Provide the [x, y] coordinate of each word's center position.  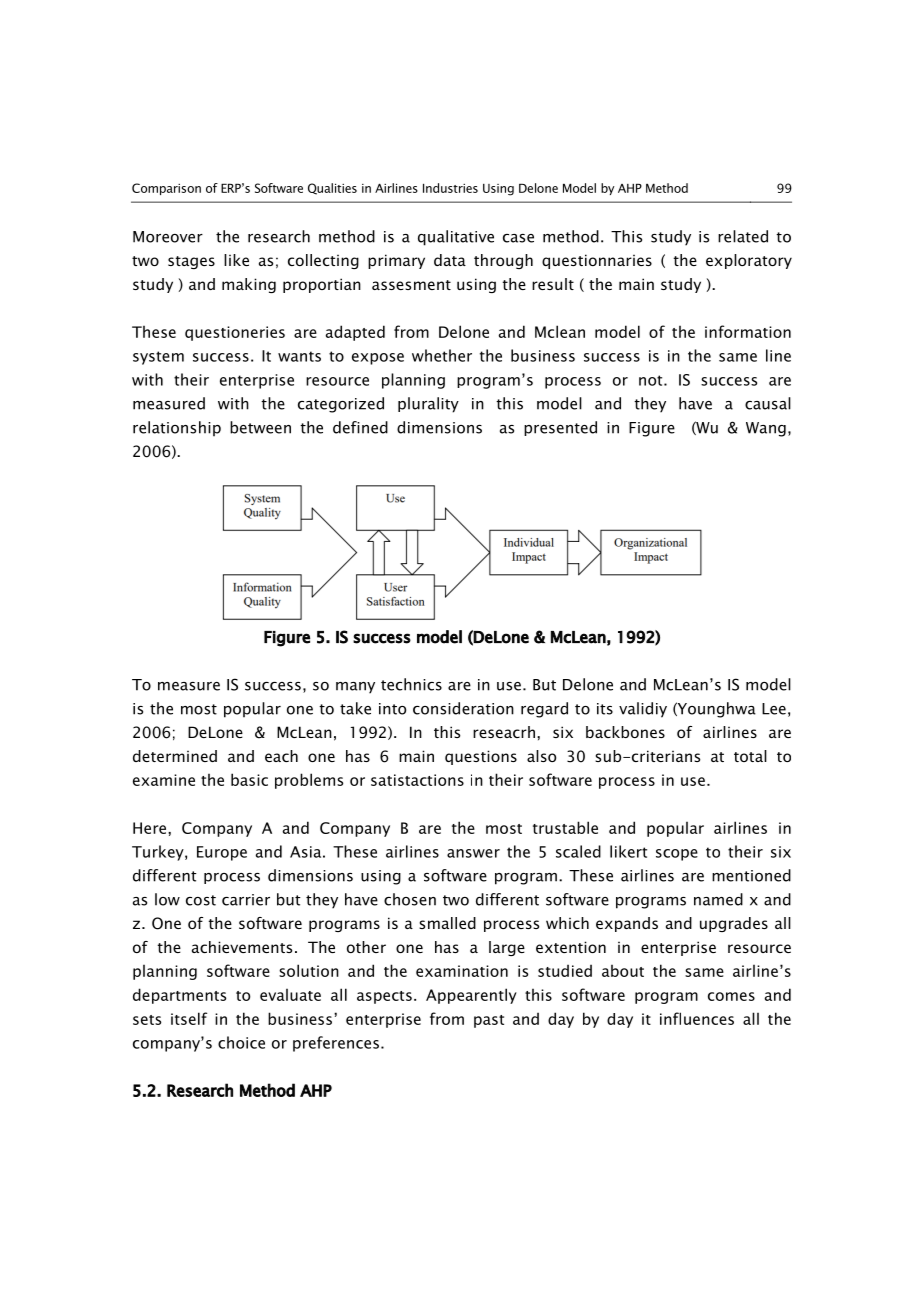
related [743, 236]
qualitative [456, 238]
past [489, 1021]
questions [481, 757]
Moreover [168, 237]
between [260, 427]
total [750, 756]
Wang [766, 429]
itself [189, 1018]
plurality [428, 405]
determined [175, 756]
